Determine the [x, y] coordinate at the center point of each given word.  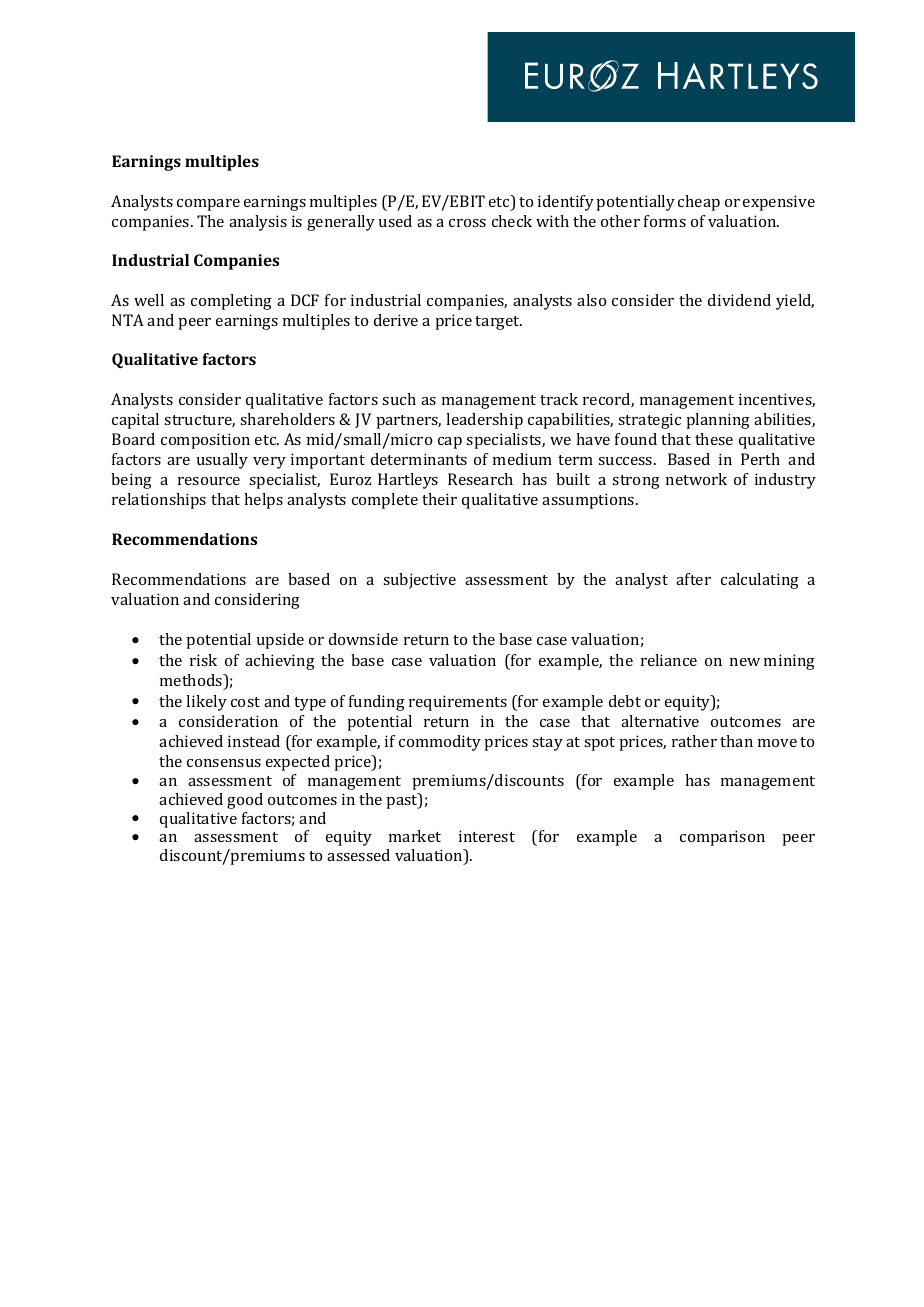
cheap [699, 203]
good [245, 801]
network [696, 479]
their [439, 499]
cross [467, 223]
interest [487, 836]
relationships [159, 501]
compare [208, 205]
